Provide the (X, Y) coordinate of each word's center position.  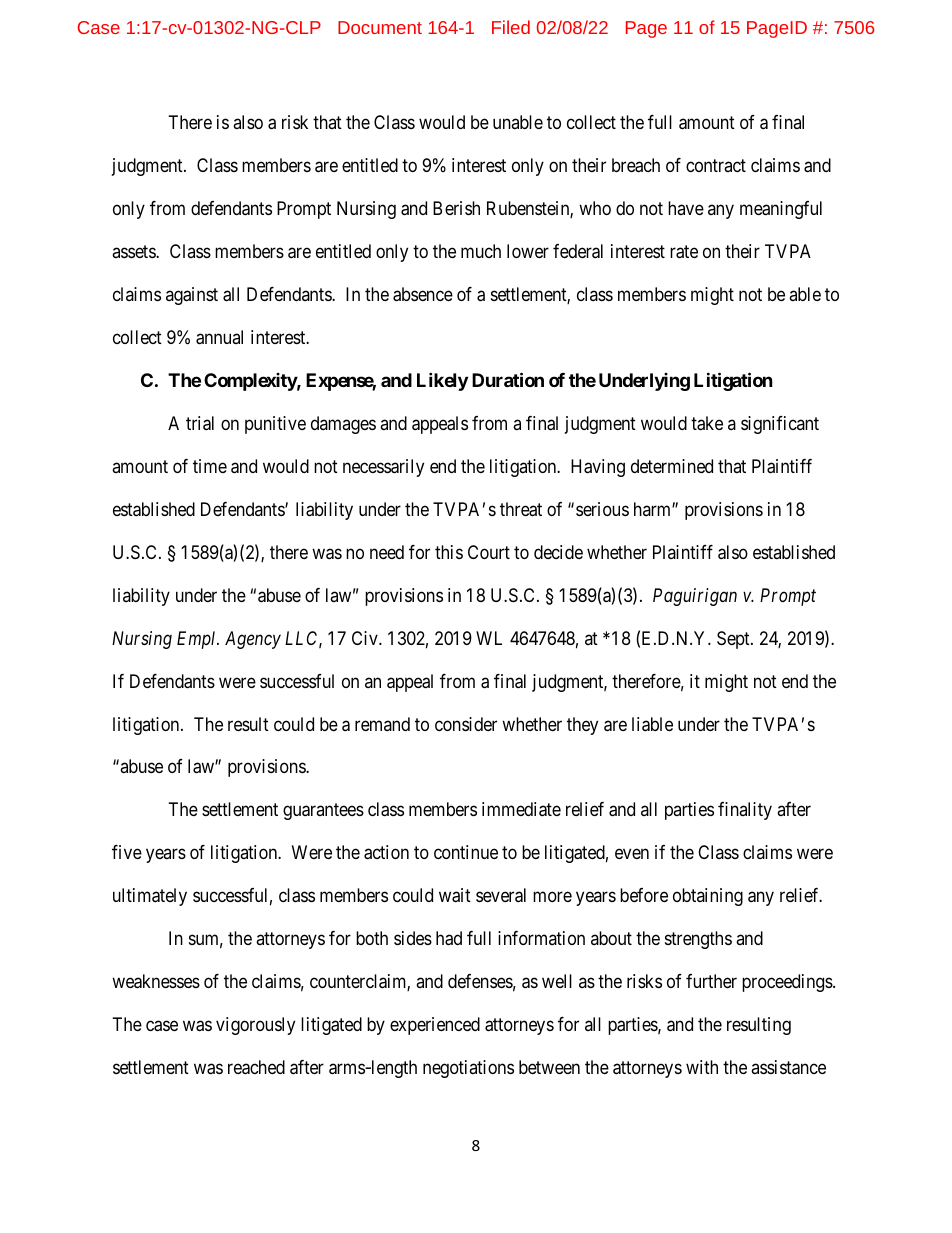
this (449, 552)
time (210, 466)
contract (716, 165)
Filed (511, 27)
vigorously (255, 1026)
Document (380, 27)
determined (672, 466)
